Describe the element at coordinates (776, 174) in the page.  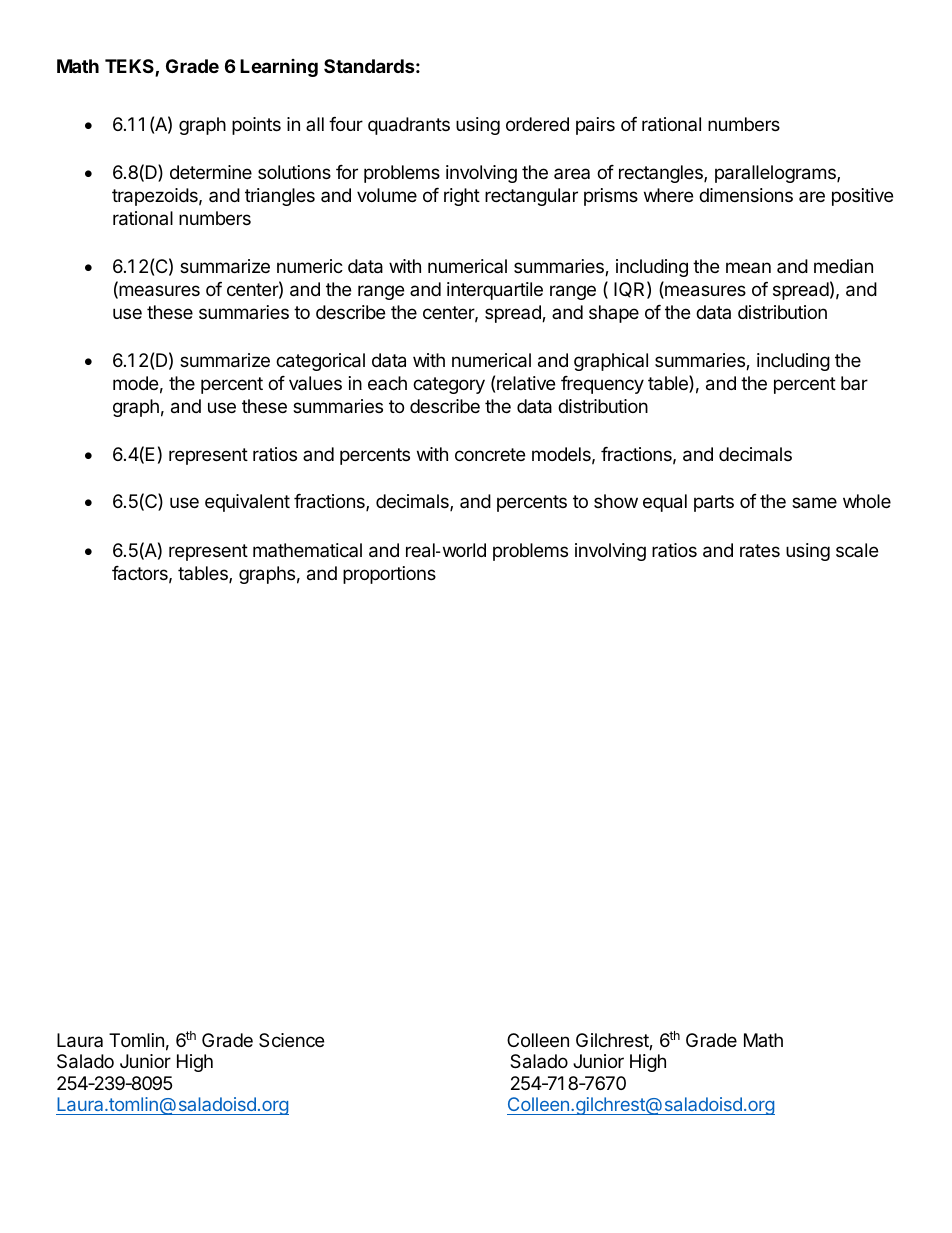
I see `parallelograms` at that location.
